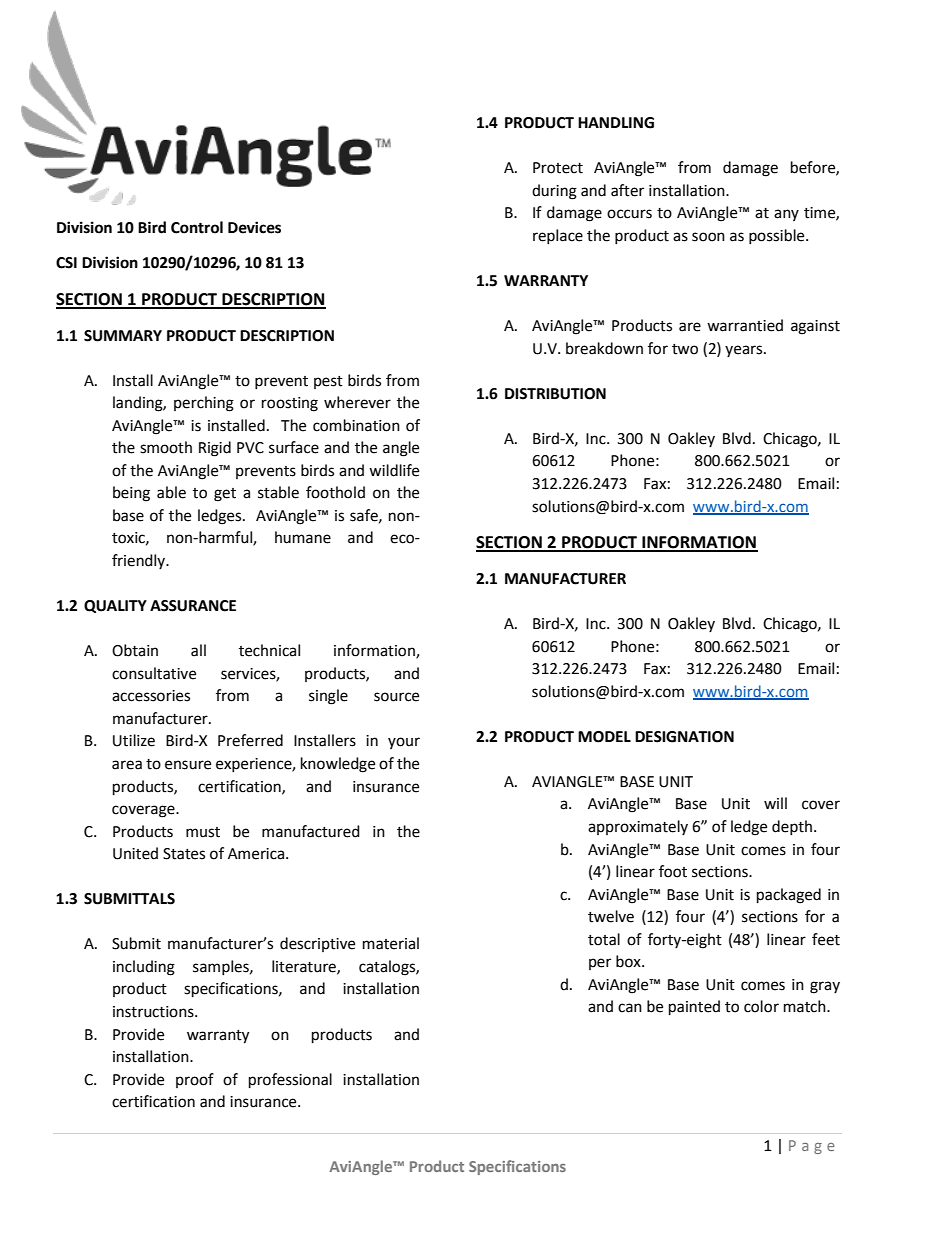 This screenshot has height=1233, width=952. Describe the element at coordinates (290, 1081) in the screenshot. I see `professional` at that location.
